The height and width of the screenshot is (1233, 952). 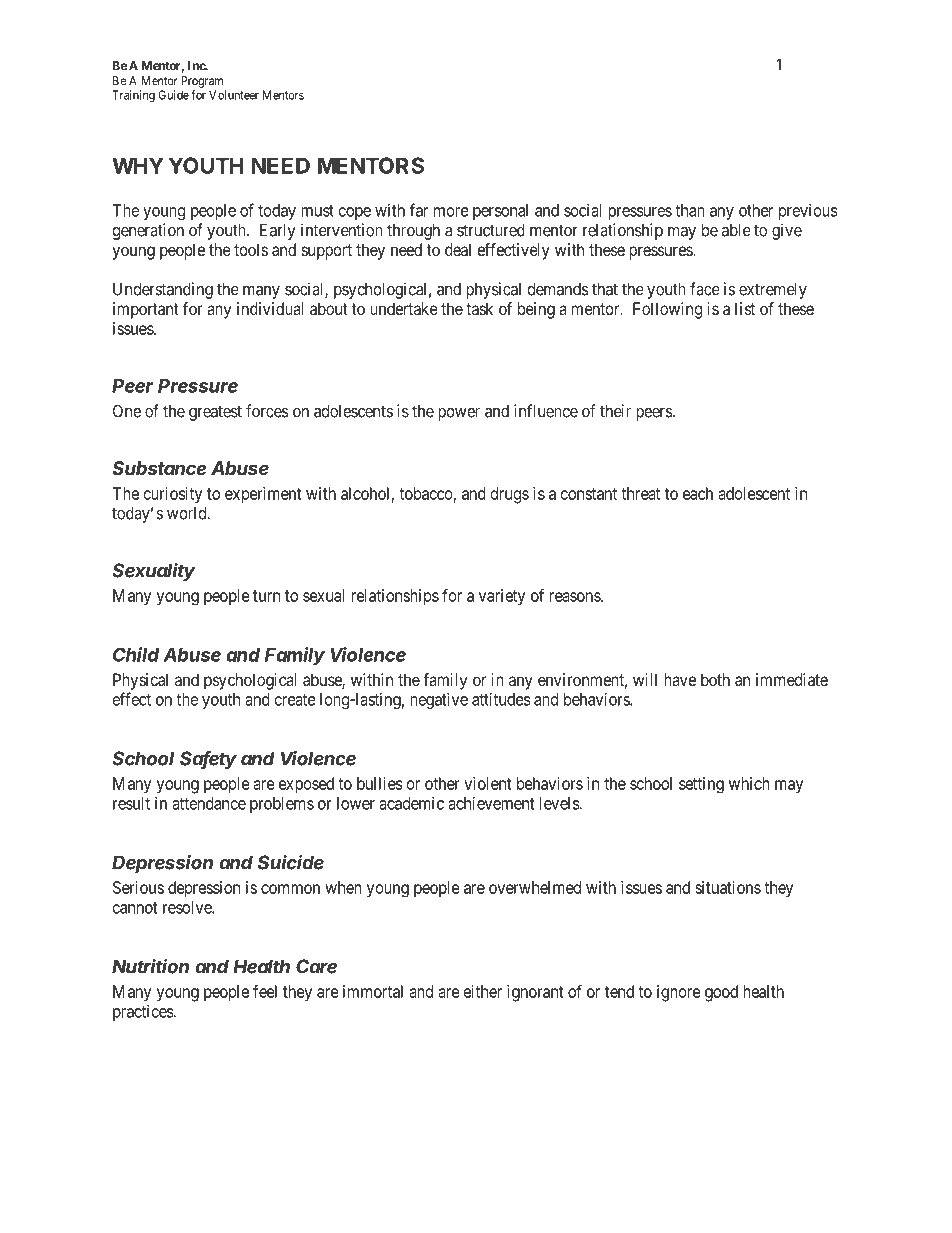 What do you see at coordinates (215, 413) in the screenshot?
I see `greatest` at bounding box center [215, 413].
